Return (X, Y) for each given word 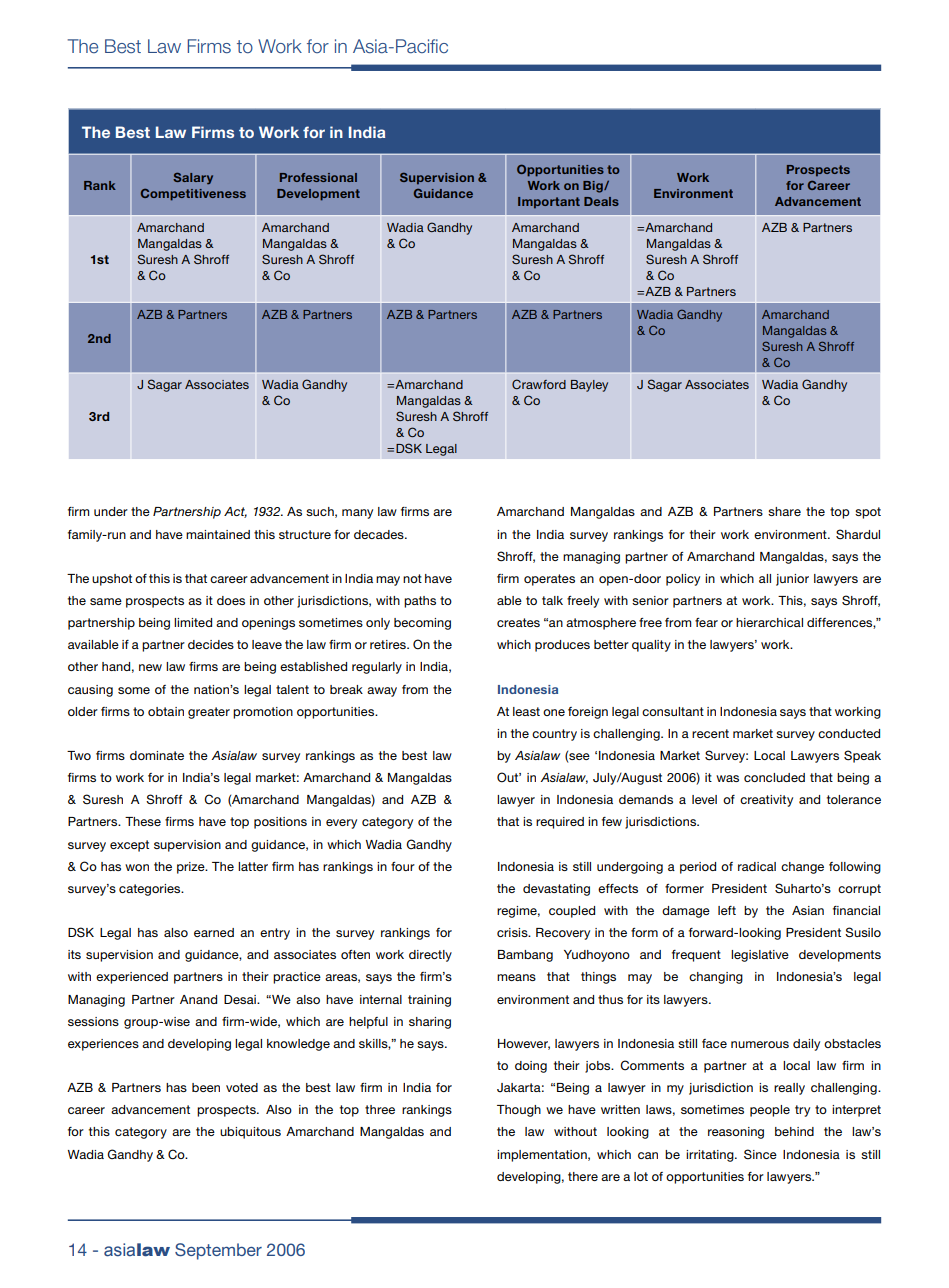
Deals (601, 201)
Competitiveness (193, 195)
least (526, 711)
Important (549, 202)
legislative (760, 956)
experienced (132, 978)
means (516, 977)
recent (710, 733)
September (218, 1251)
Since (760, 1154)
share (784, 511)
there (583, 1176)
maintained (218, 534)
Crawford (539, 384)
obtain (166, 711)
